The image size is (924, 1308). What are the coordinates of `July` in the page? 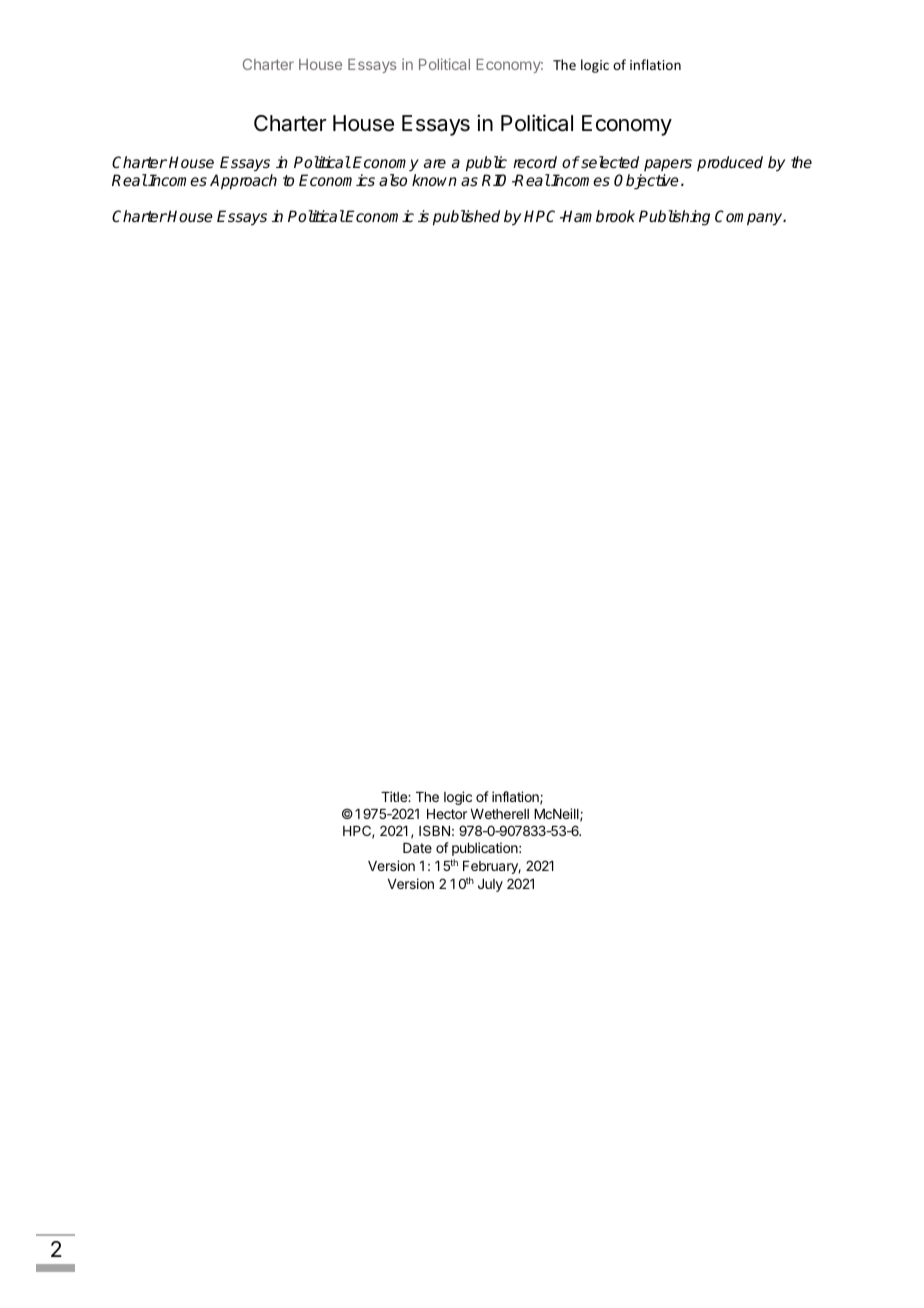 It's located at (490, 885).
